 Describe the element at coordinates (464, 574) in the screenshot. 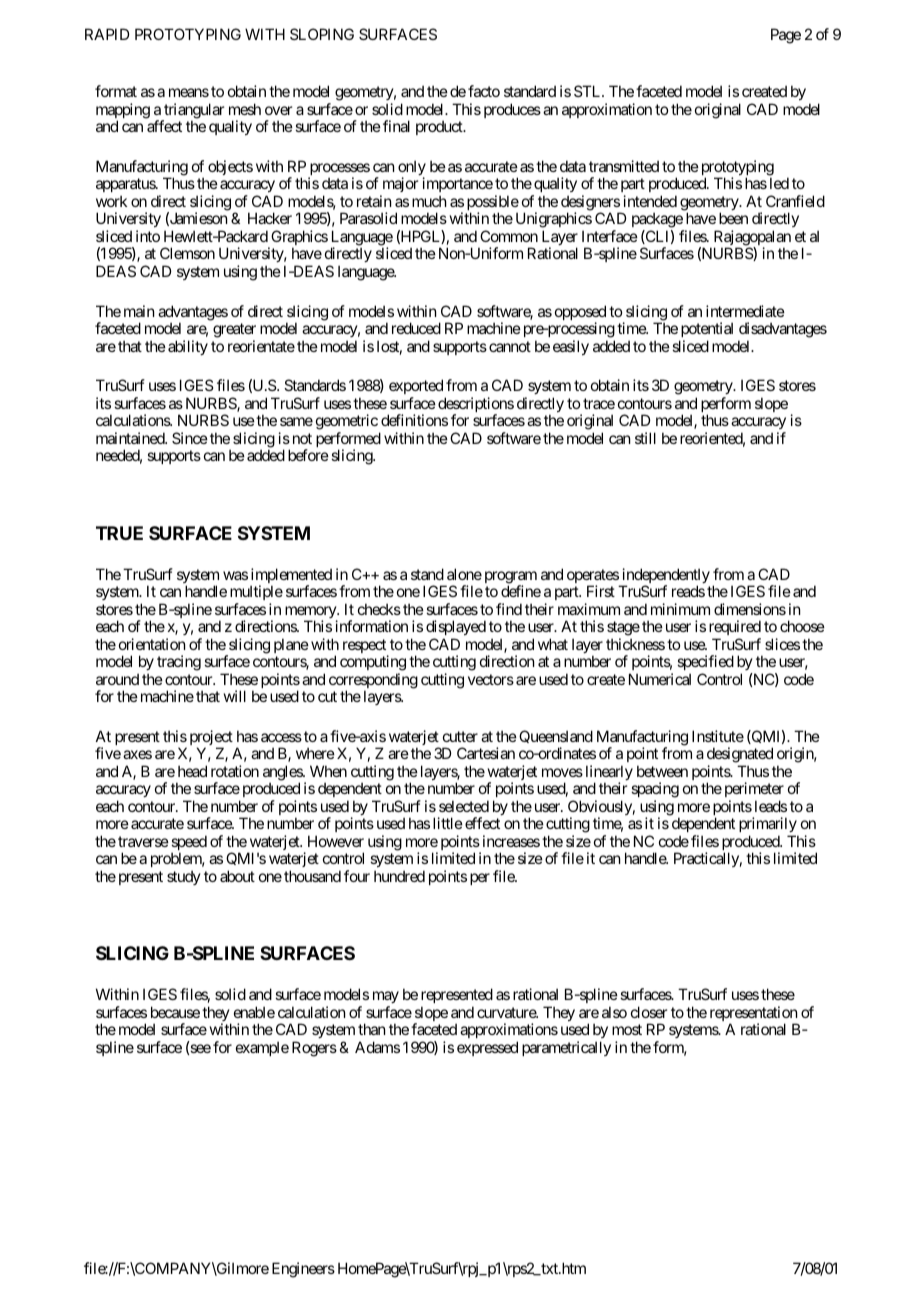

I see `alone` at that location.
